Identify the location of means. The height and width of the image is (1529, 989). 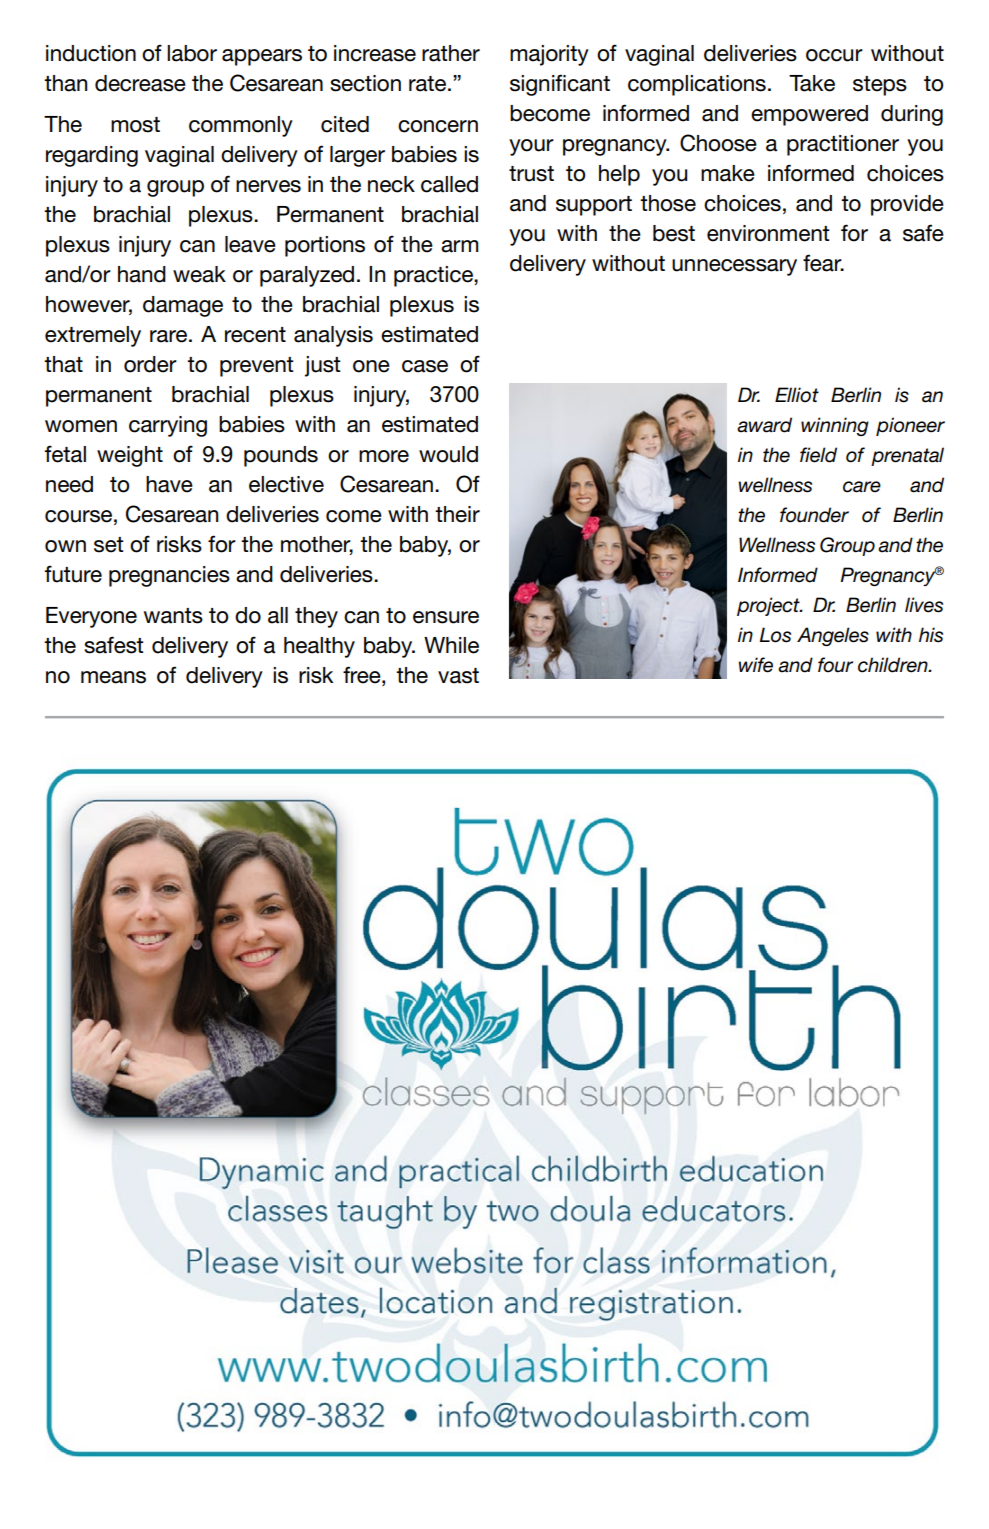
(113, 677).
